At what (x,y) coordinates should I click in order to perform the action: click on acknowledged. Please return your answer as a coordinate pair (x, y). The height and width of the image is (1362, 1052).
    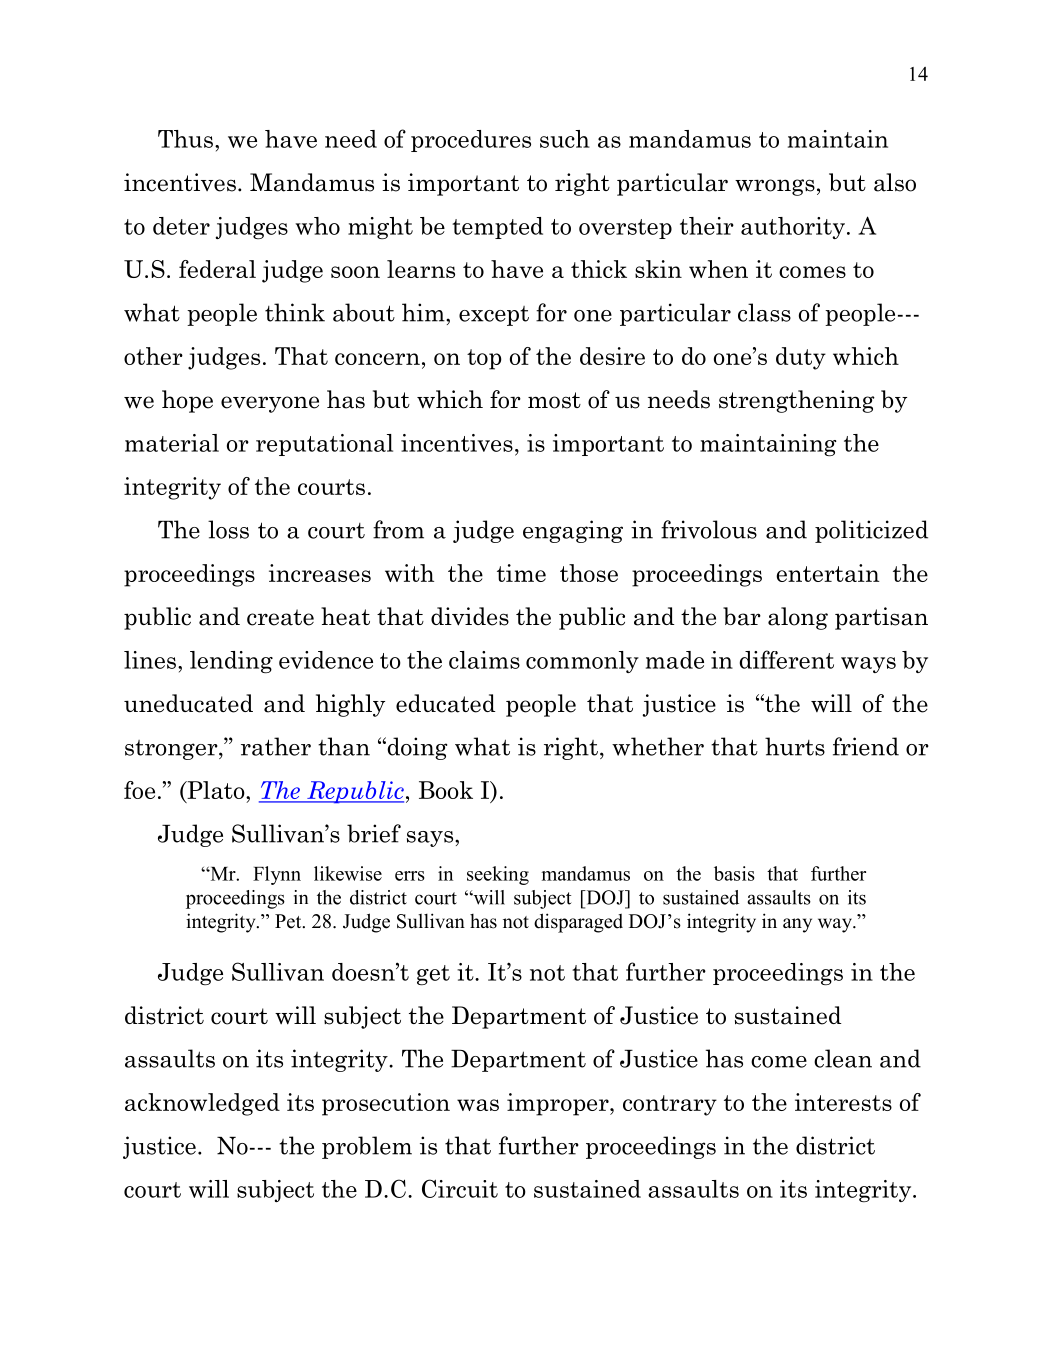
    Looking at the image, I should click on (202, 1104).
